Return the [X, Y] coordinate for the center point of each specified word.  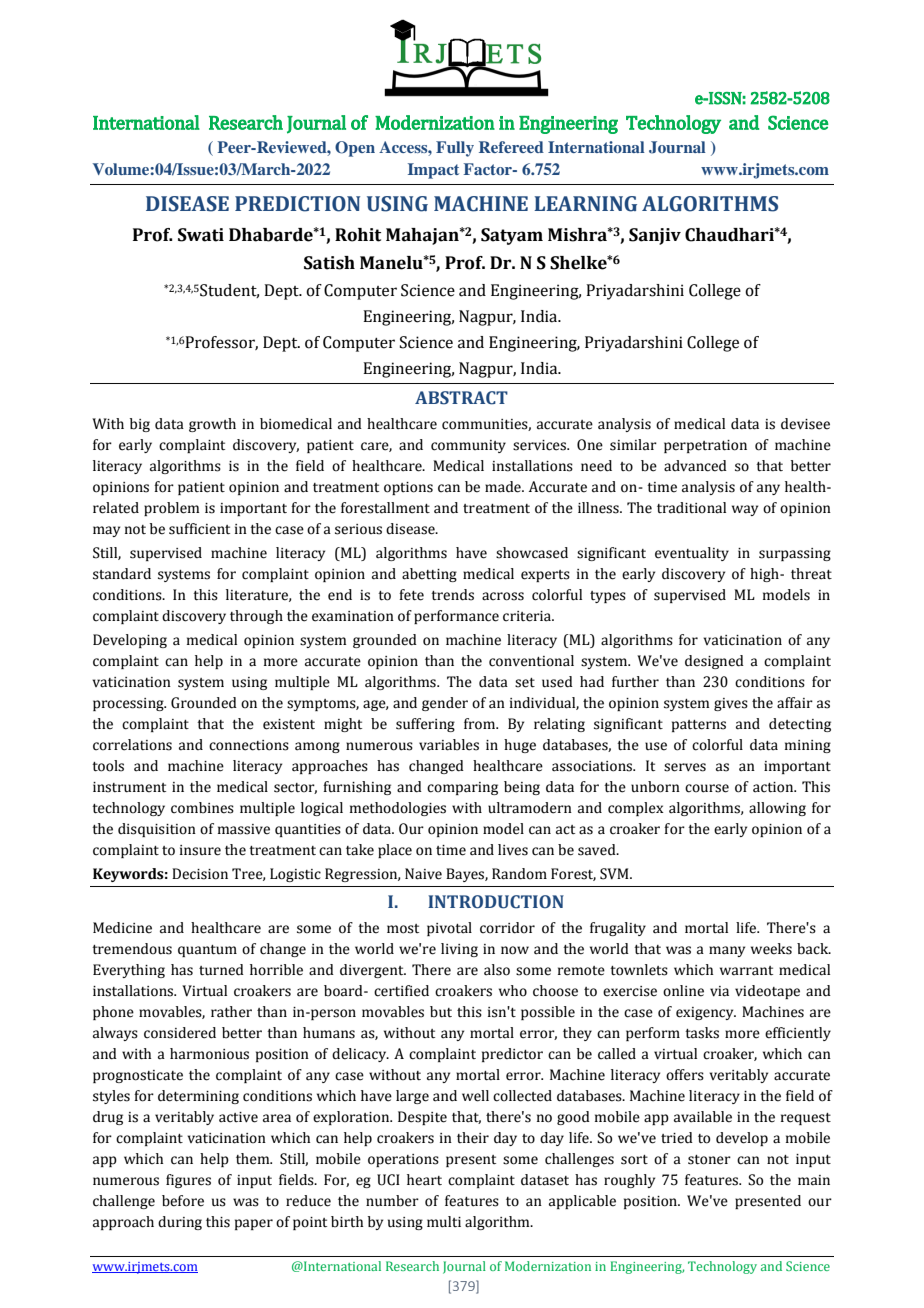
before [183, 1201]
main [814, 1180]
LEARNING [585, 204]
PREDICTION [297, 204]
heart [424, 1180]
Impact [433, 171]
